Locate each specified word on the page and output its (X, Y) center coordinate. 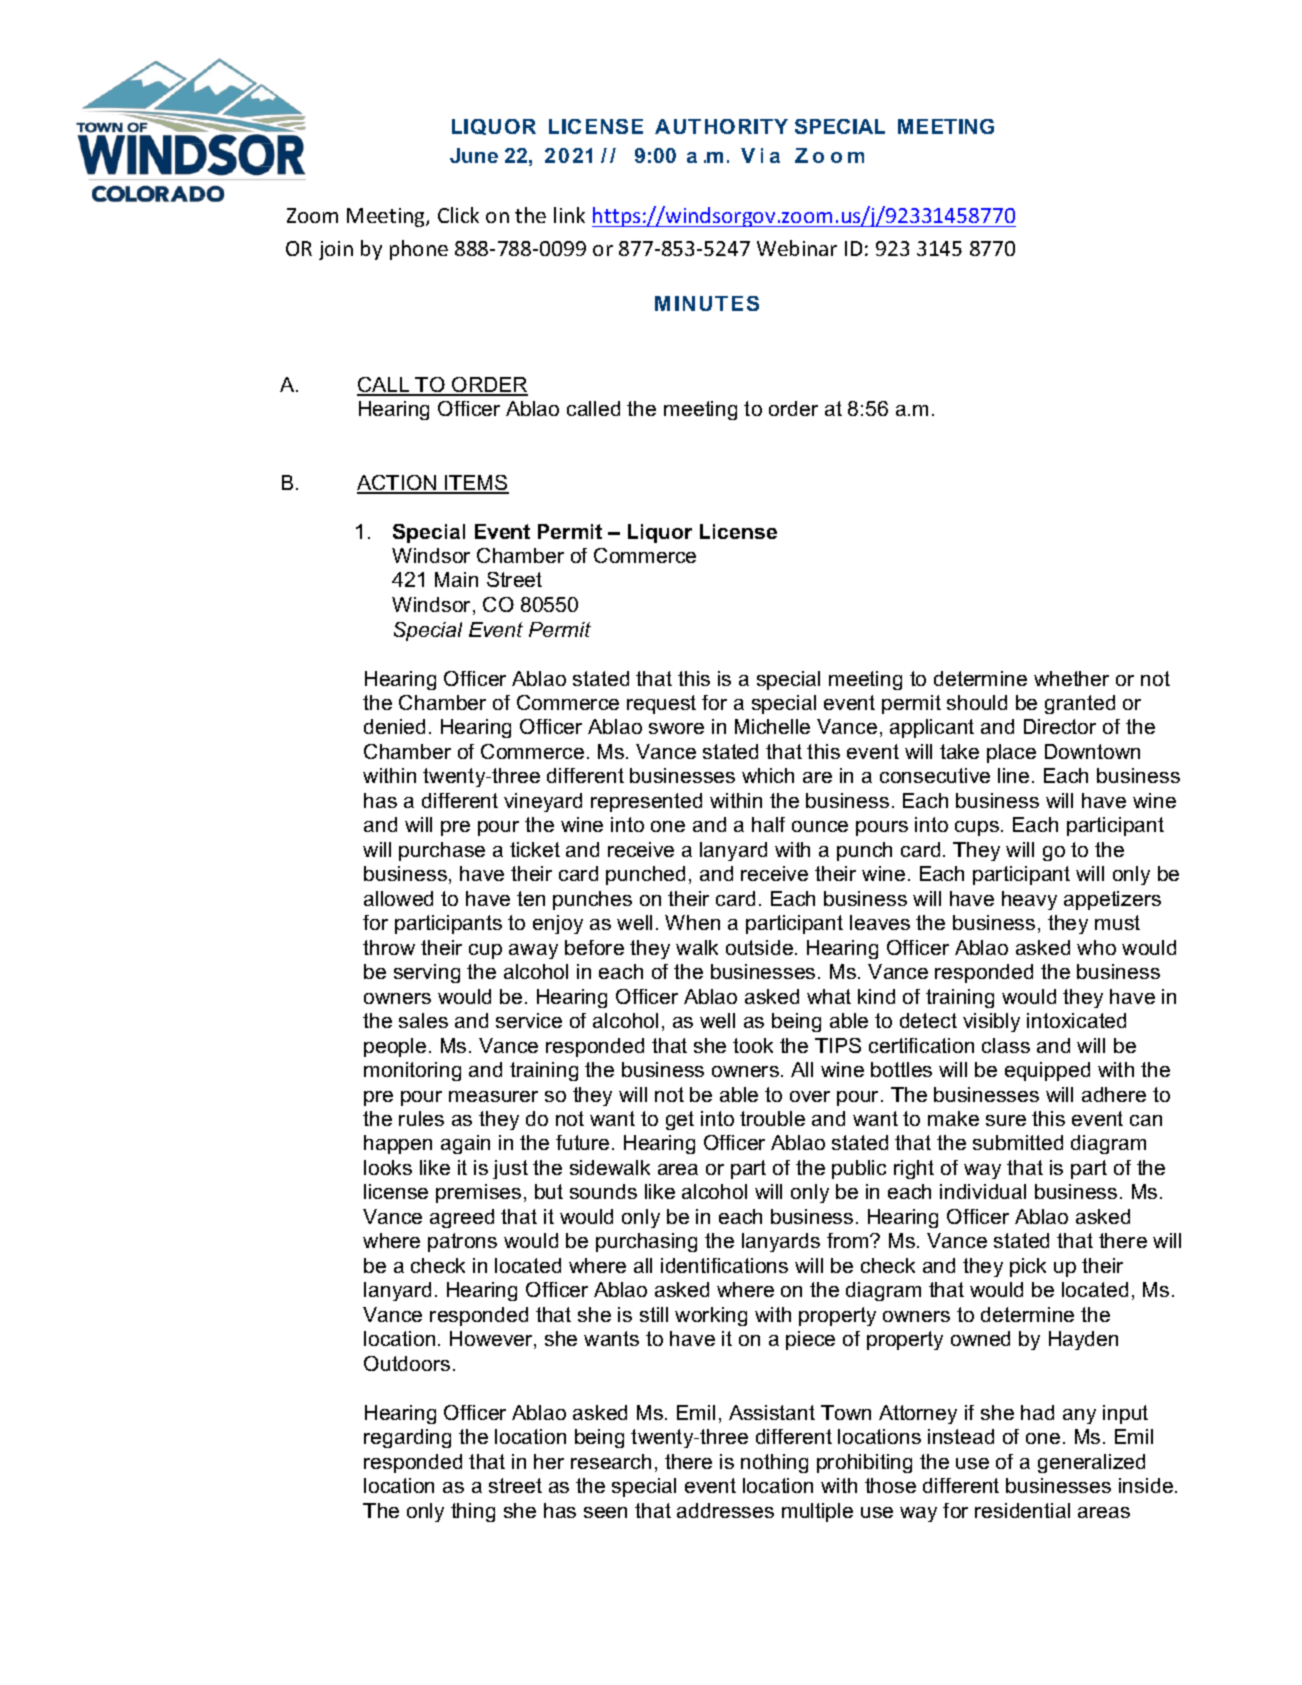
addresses (725, 1510)
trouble (772, 1118)
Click (458, 215)
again (465, 1144)
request (661, 704)
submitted (1018, 1142)
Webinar (797, 248)
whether (1071, 678)
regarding (407, 1438)
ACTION (398, 484)
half (768, 824)
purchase (442, 851)
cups (977, 828)
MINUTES (707, 303)
